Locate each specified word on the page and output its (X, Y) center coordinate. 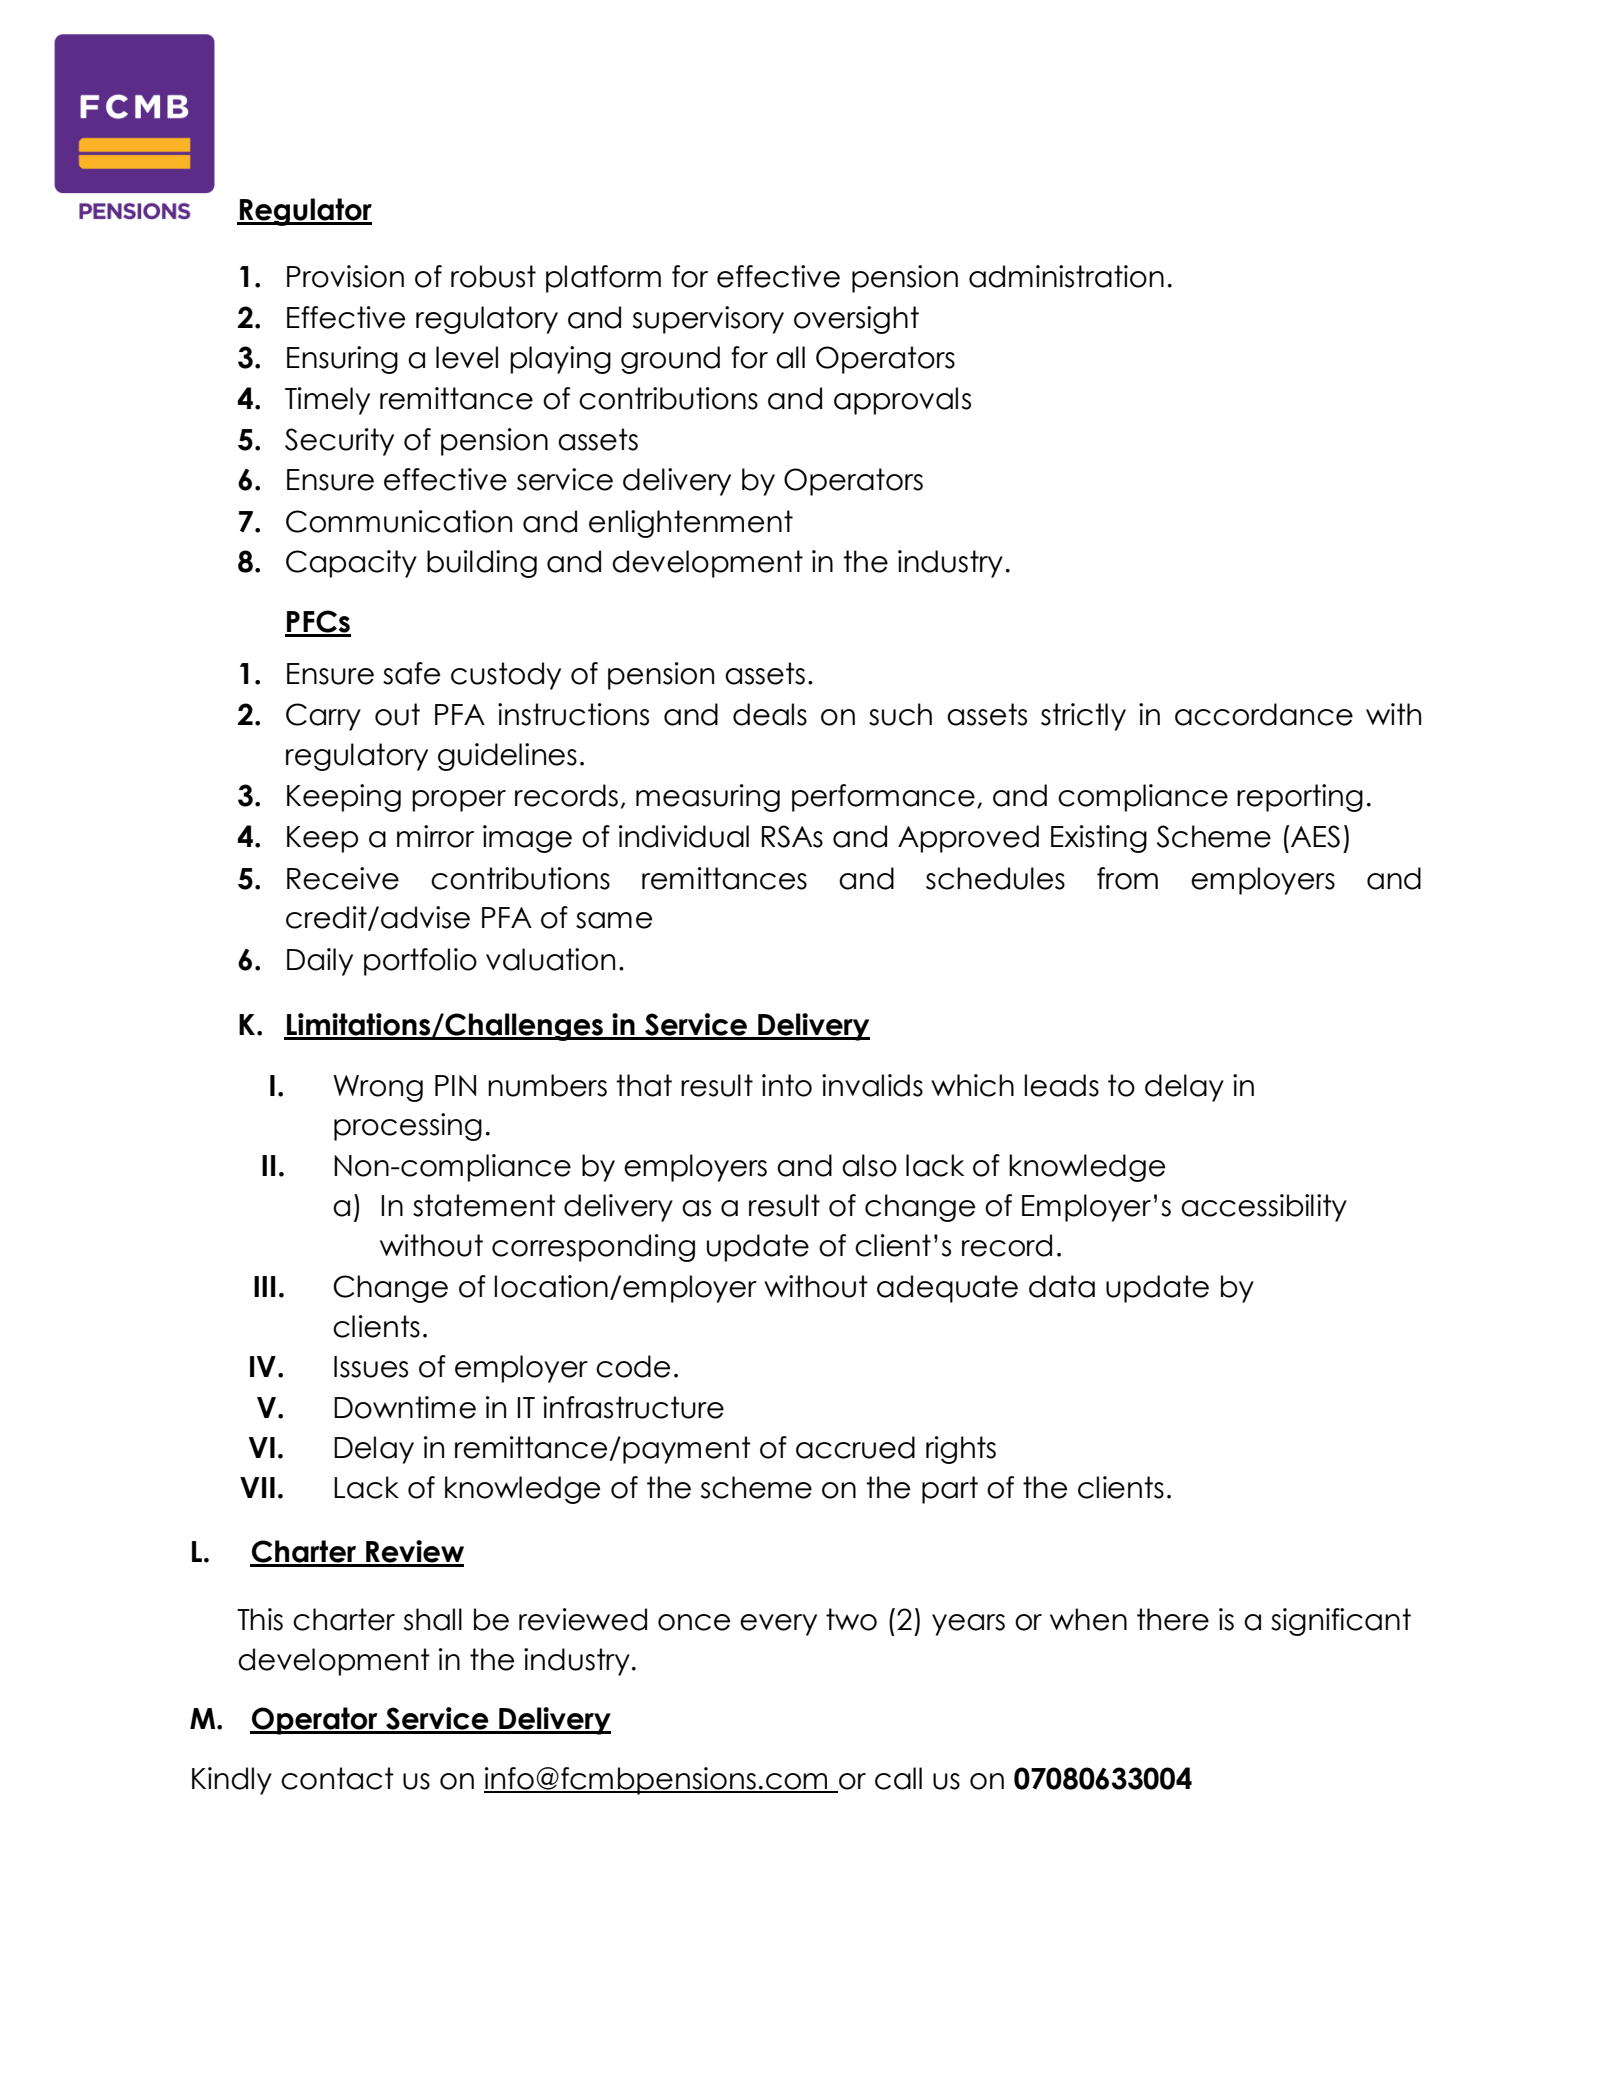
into (787, 1085)
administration (1066, 276)
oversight (856, 320)
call (898, 1778)
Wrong (378, 1088)
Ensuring (342, 360)
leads (1061, 1085)
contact (337, 1778)
